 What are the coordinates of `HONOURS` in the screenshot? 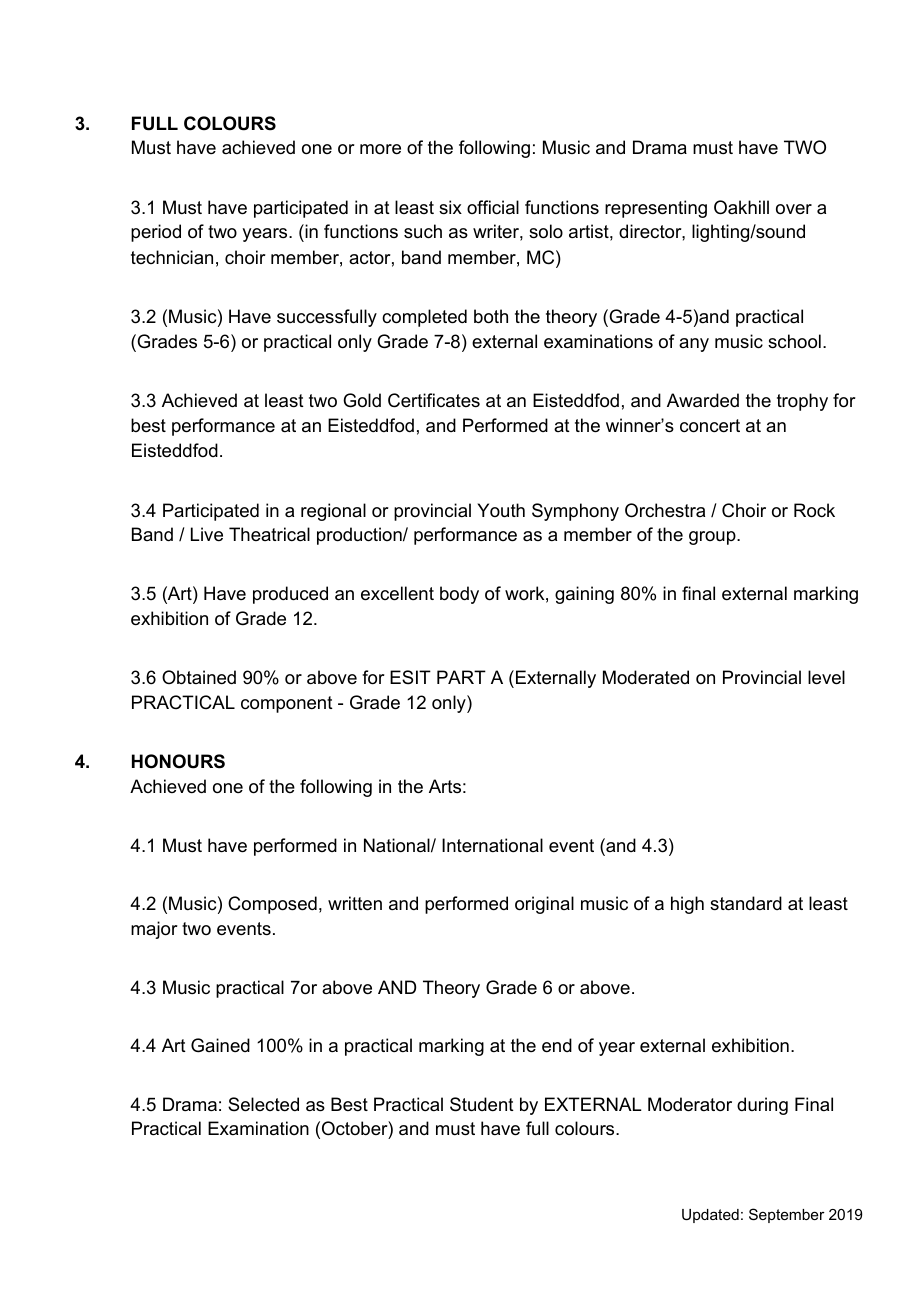 It's located at (178, 761).
